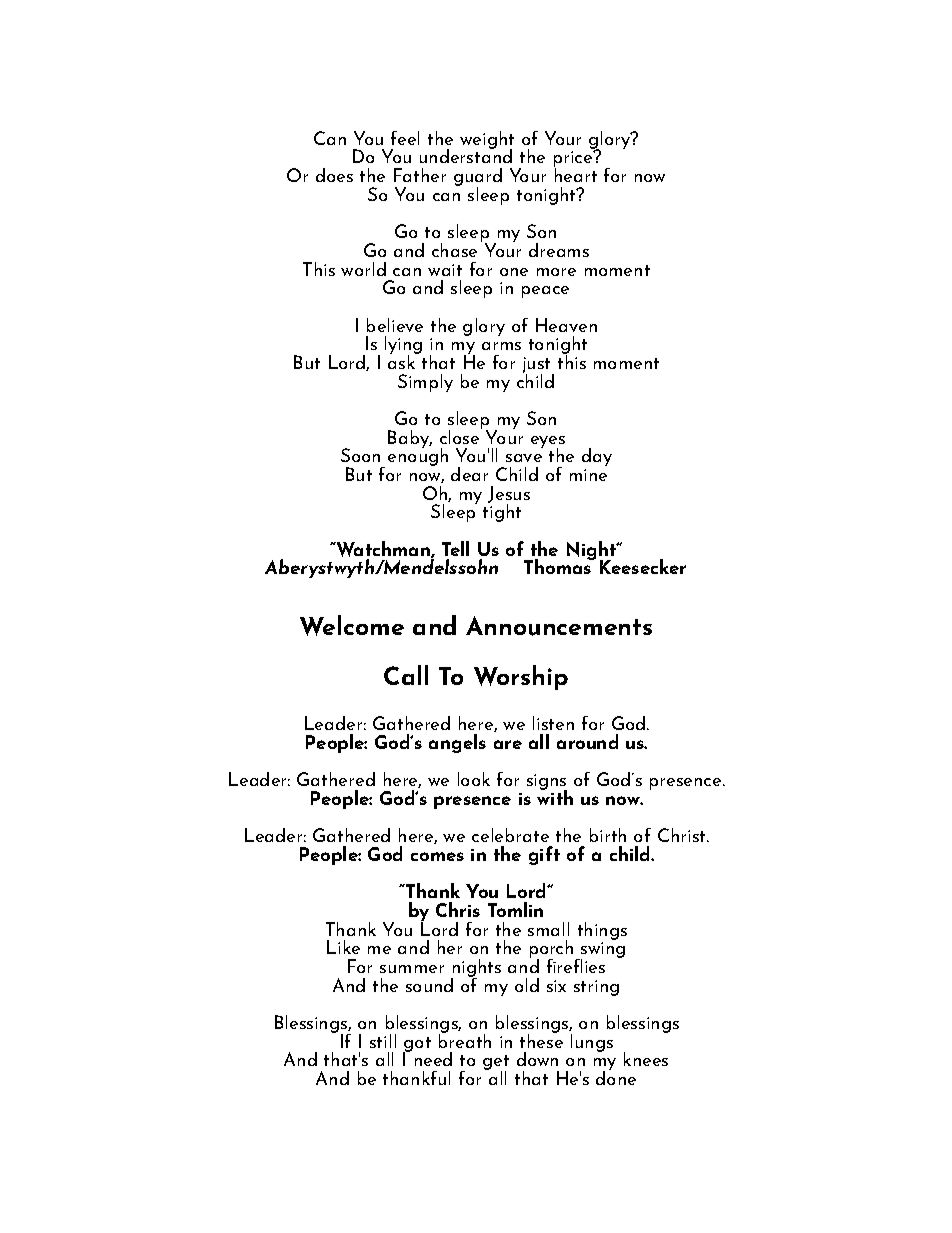  What do you see at coordinates (334, 175) in the page?
I see `does` at bounding box center [334, 175].
